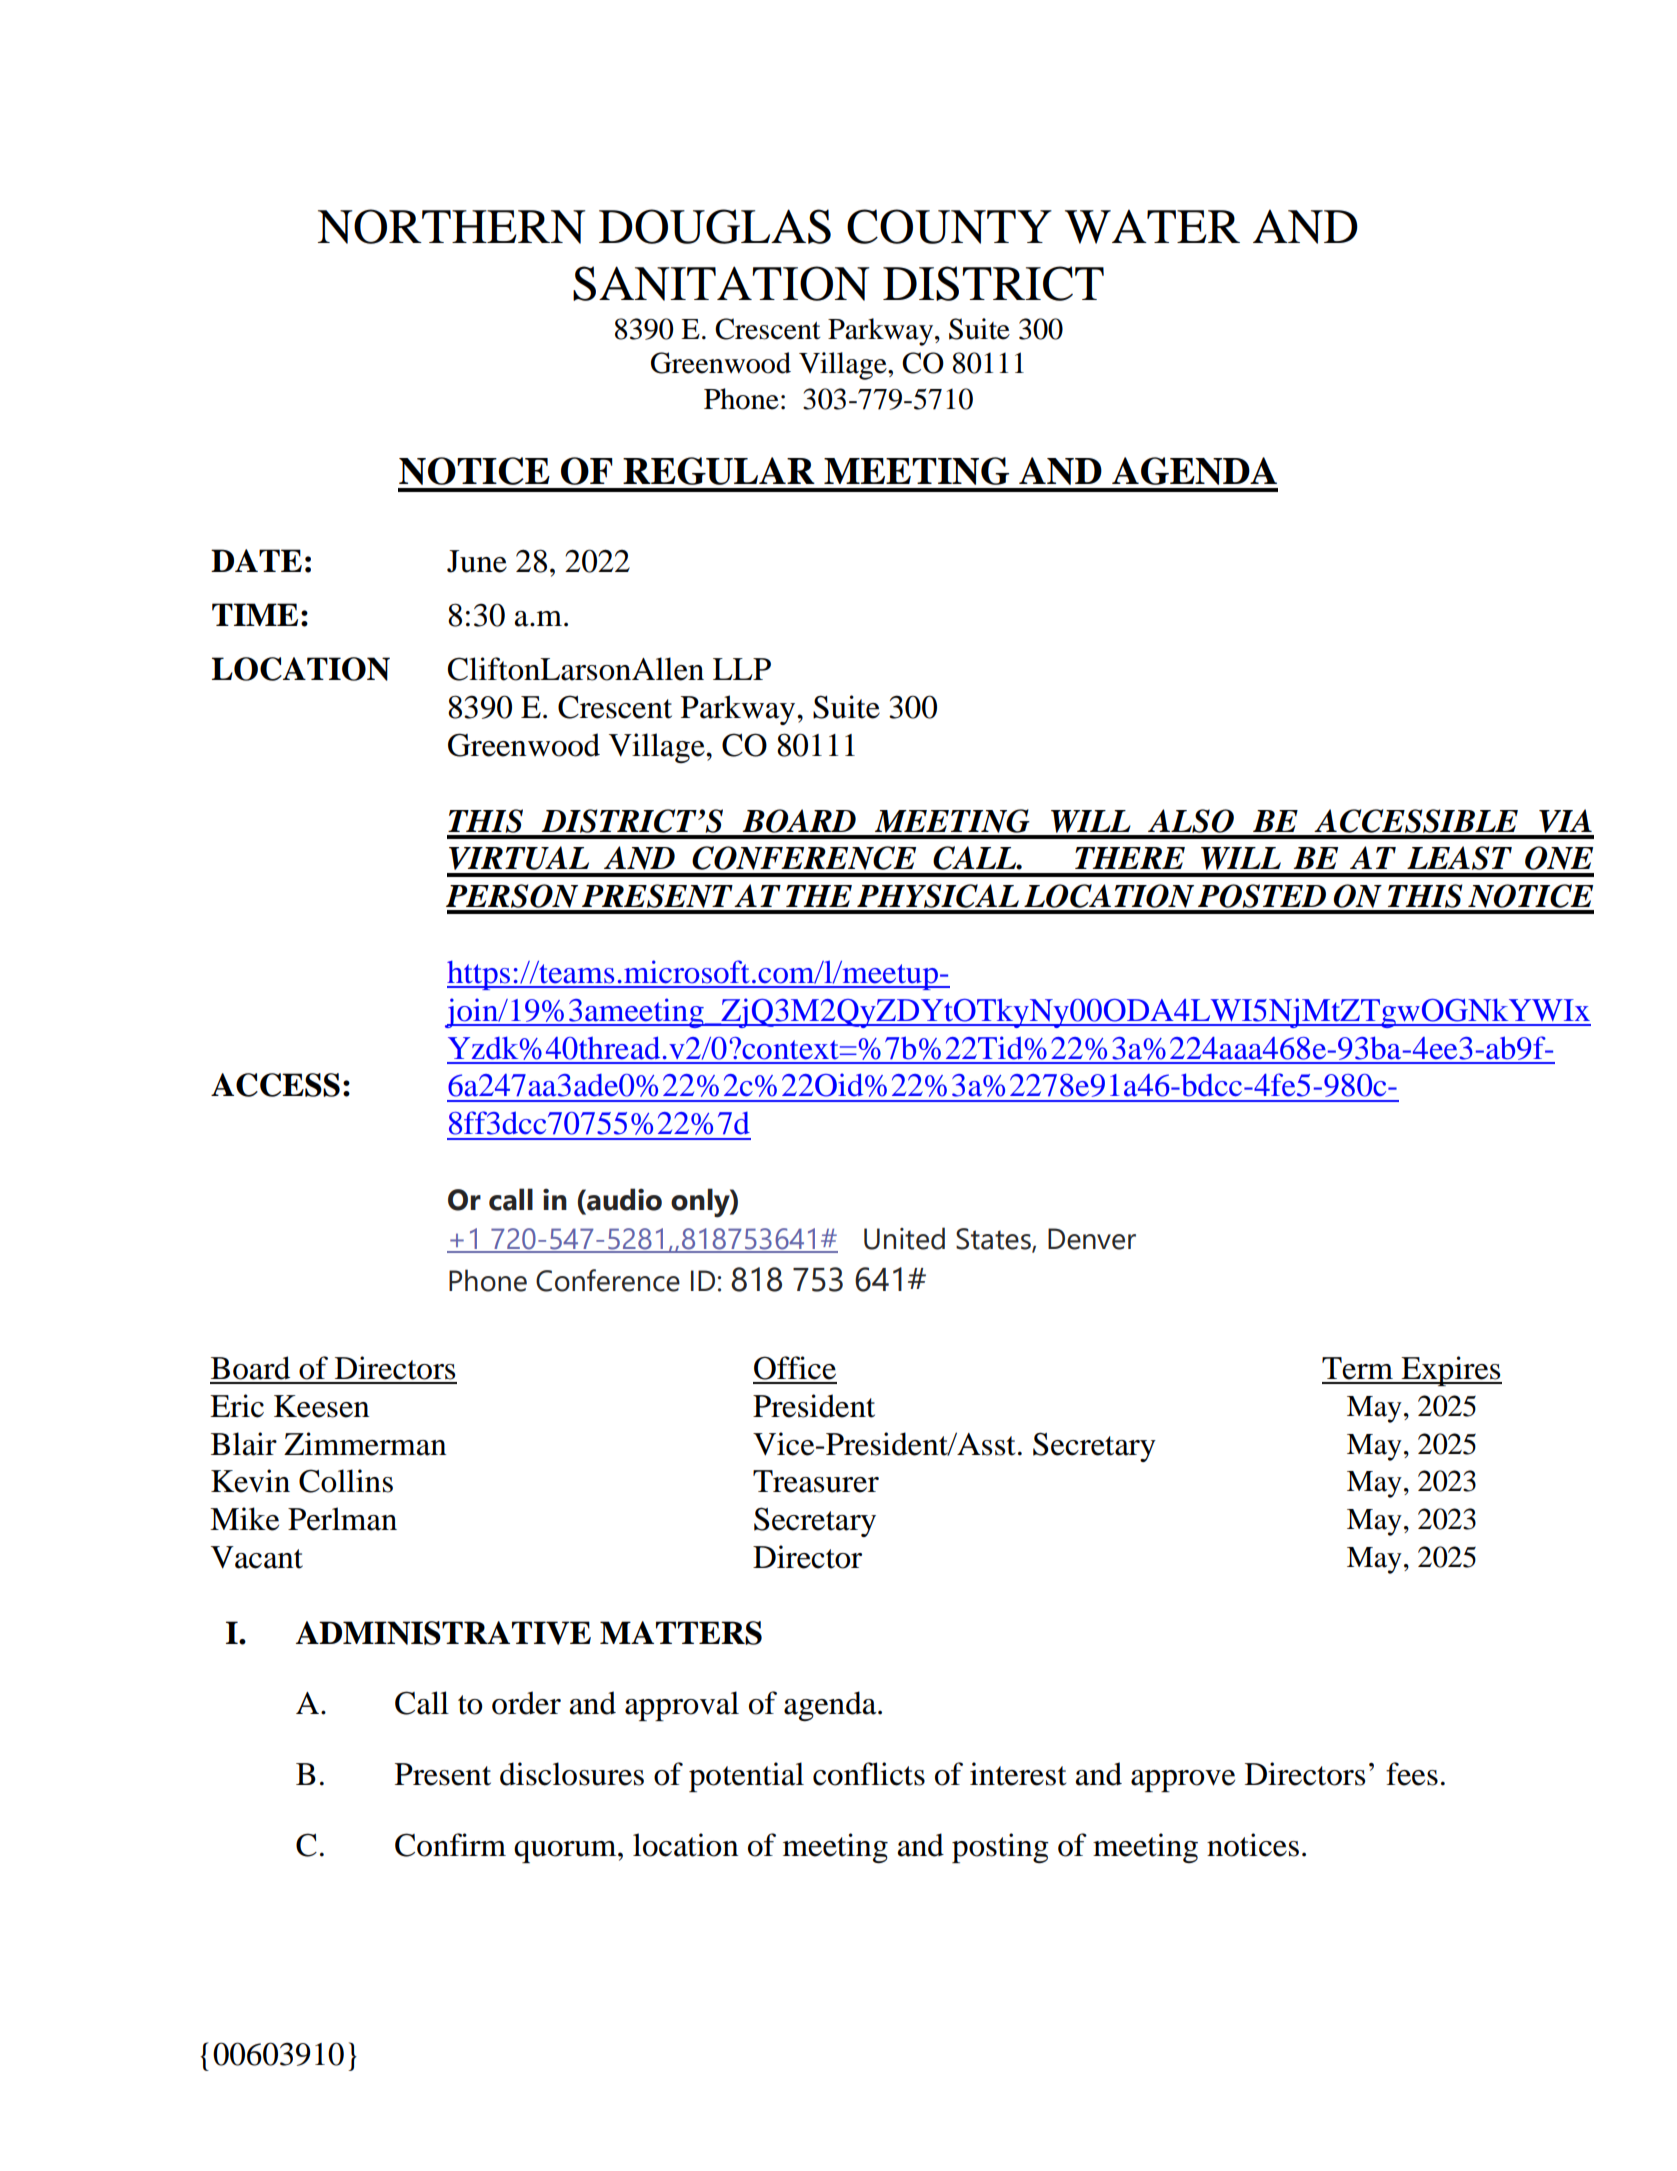 The height and width of the document is (2171, 1677). Describe the element at coordinates (904, 1238) in the document. I see `United` at that location.
